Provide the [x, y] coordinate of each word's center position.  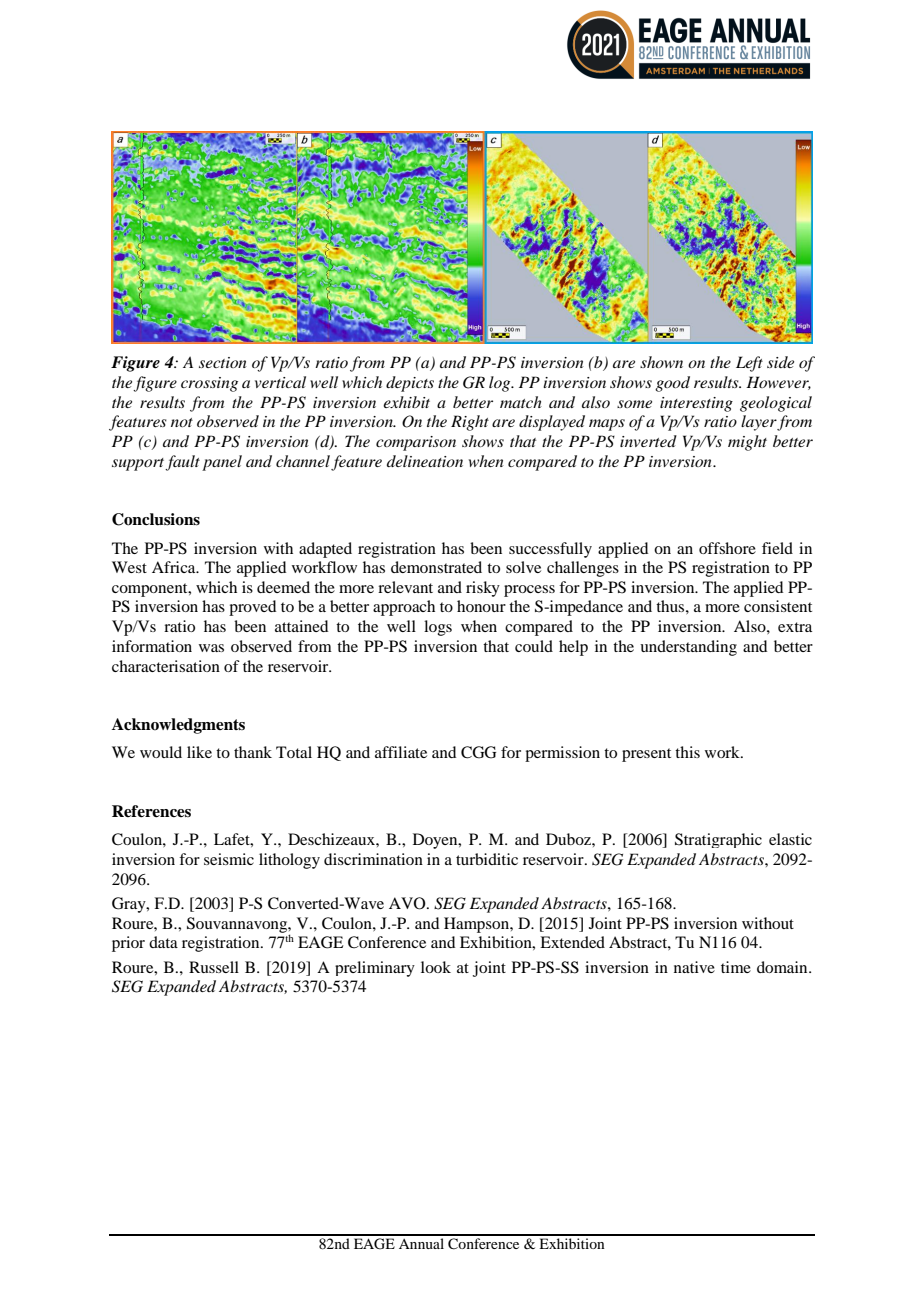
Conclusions [156, 519]
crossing [209, 384]
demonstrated [436, 567]
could [534, 646]
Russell [214, 967]
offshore [727, 548]
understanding [688, 648]
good [672, 384]
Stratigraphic [718, 840]
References [151, 811]
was [211, 648]
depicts [410, 384]
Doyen [436, 841]
